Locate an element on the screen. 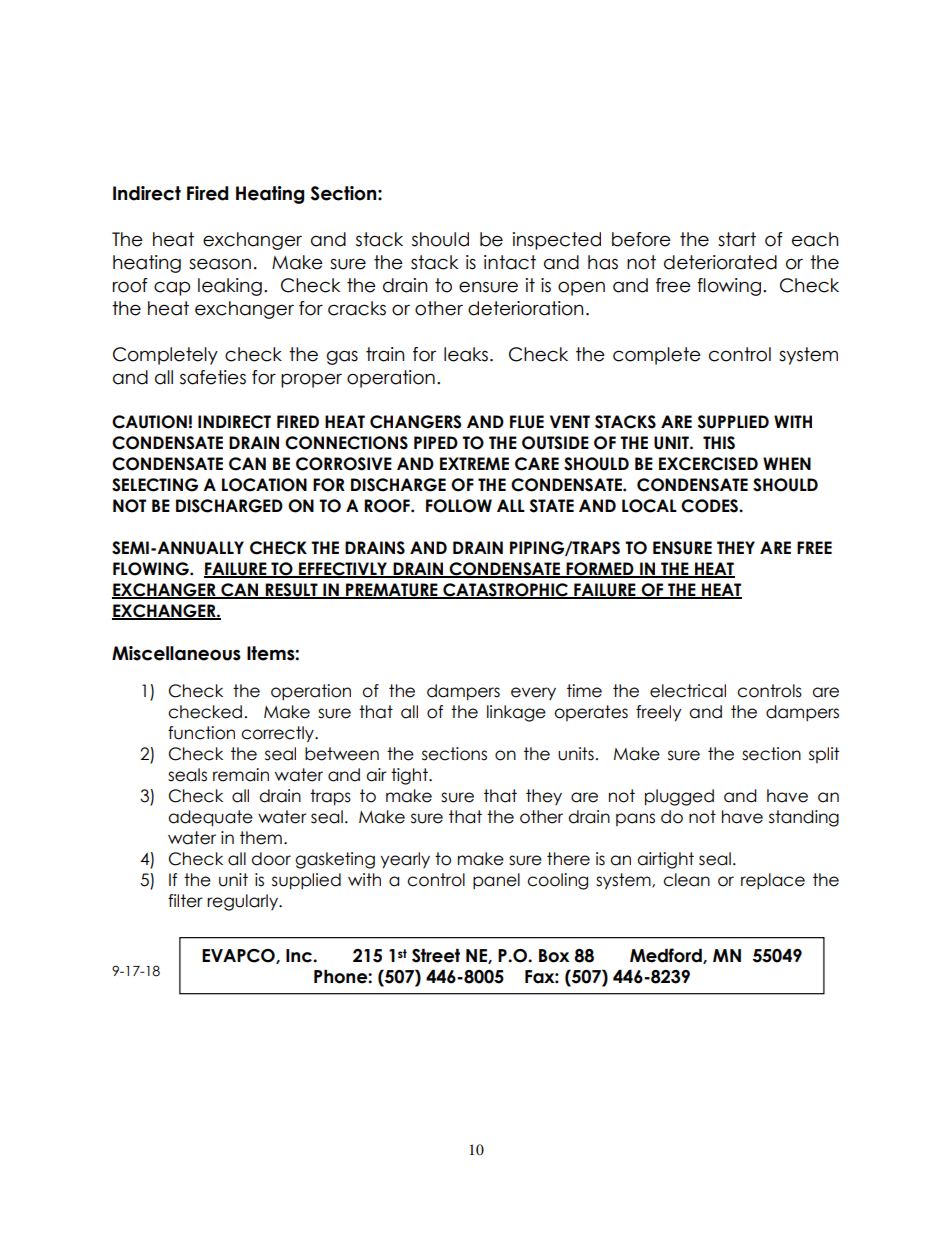 This screenshot has height=1233, width=952. deteriorated is located at coordinates (720, 262).
